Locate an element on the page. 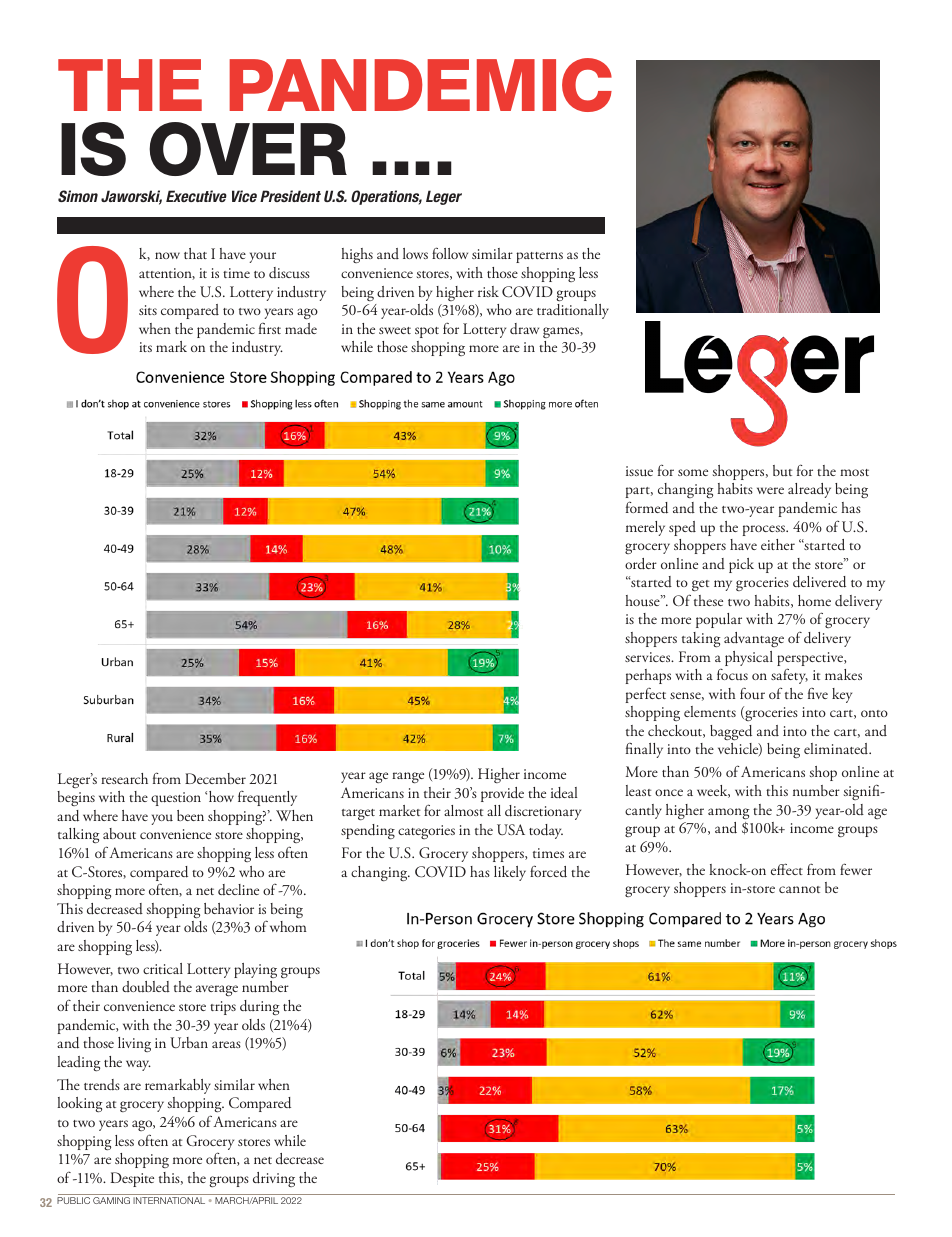  formed is located at coordinates (647, 507).
